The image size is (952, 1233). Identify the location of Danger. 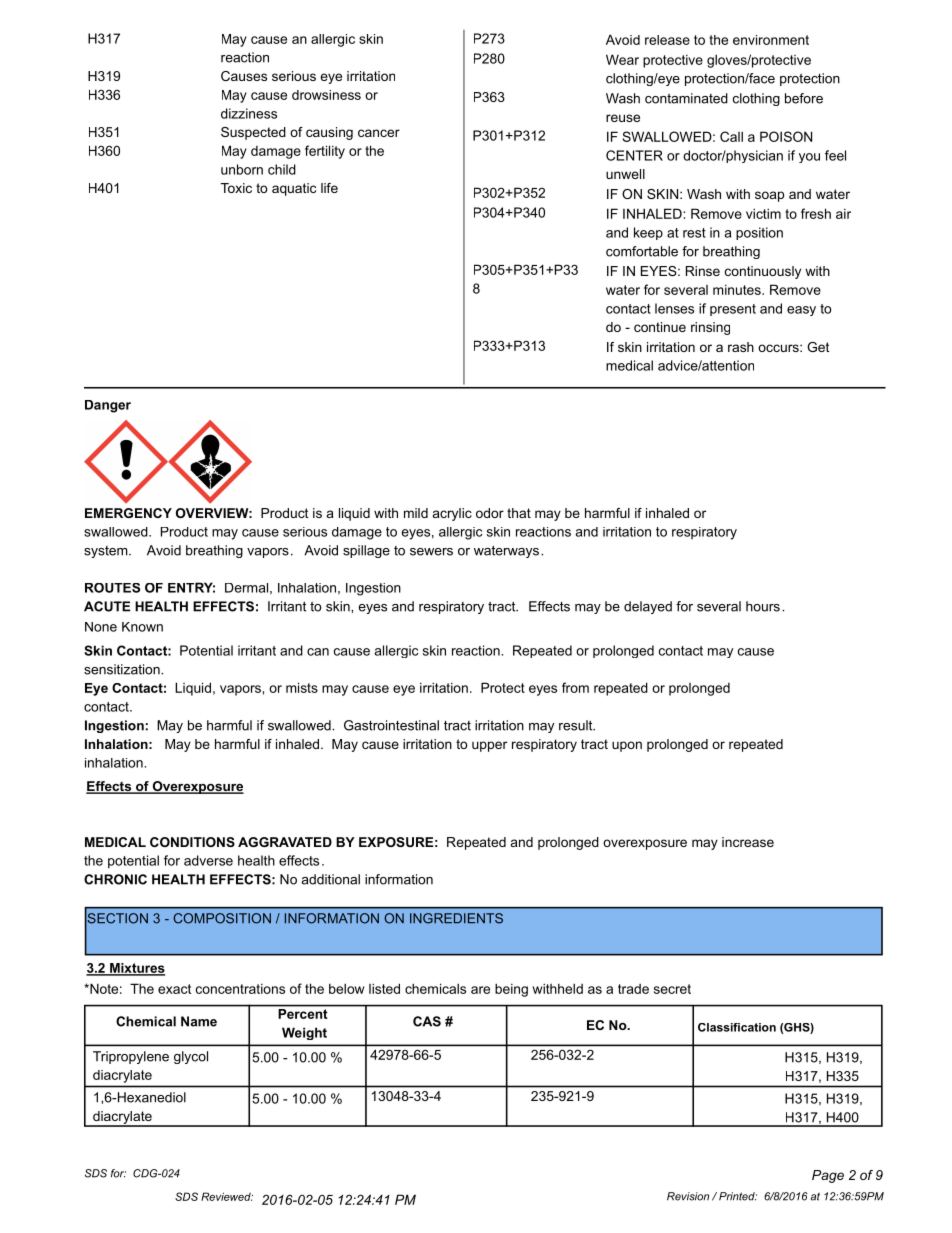
(108, 406).
